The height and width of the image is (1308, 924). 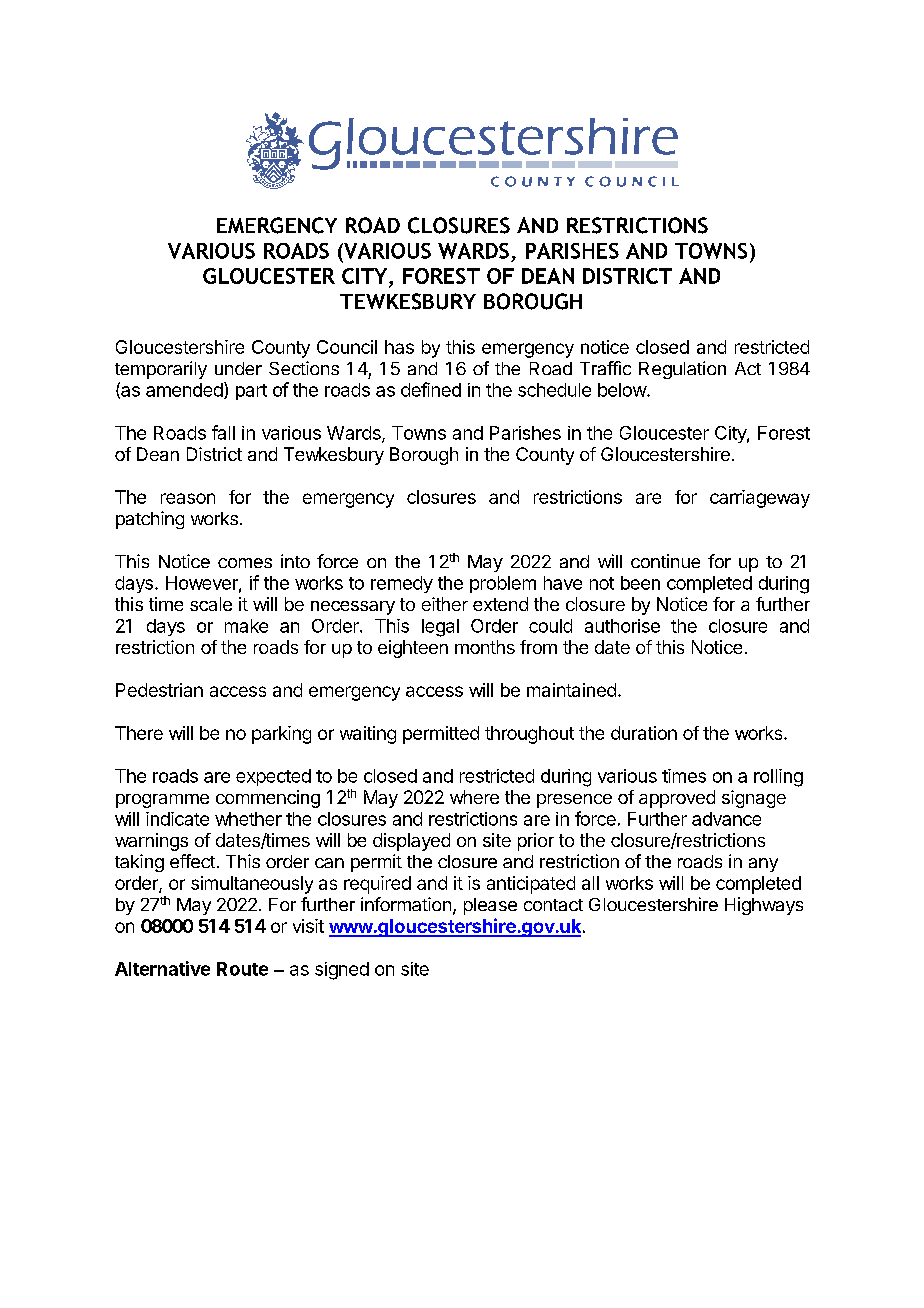 I want to click on comes, so click(x=245, y=563).
